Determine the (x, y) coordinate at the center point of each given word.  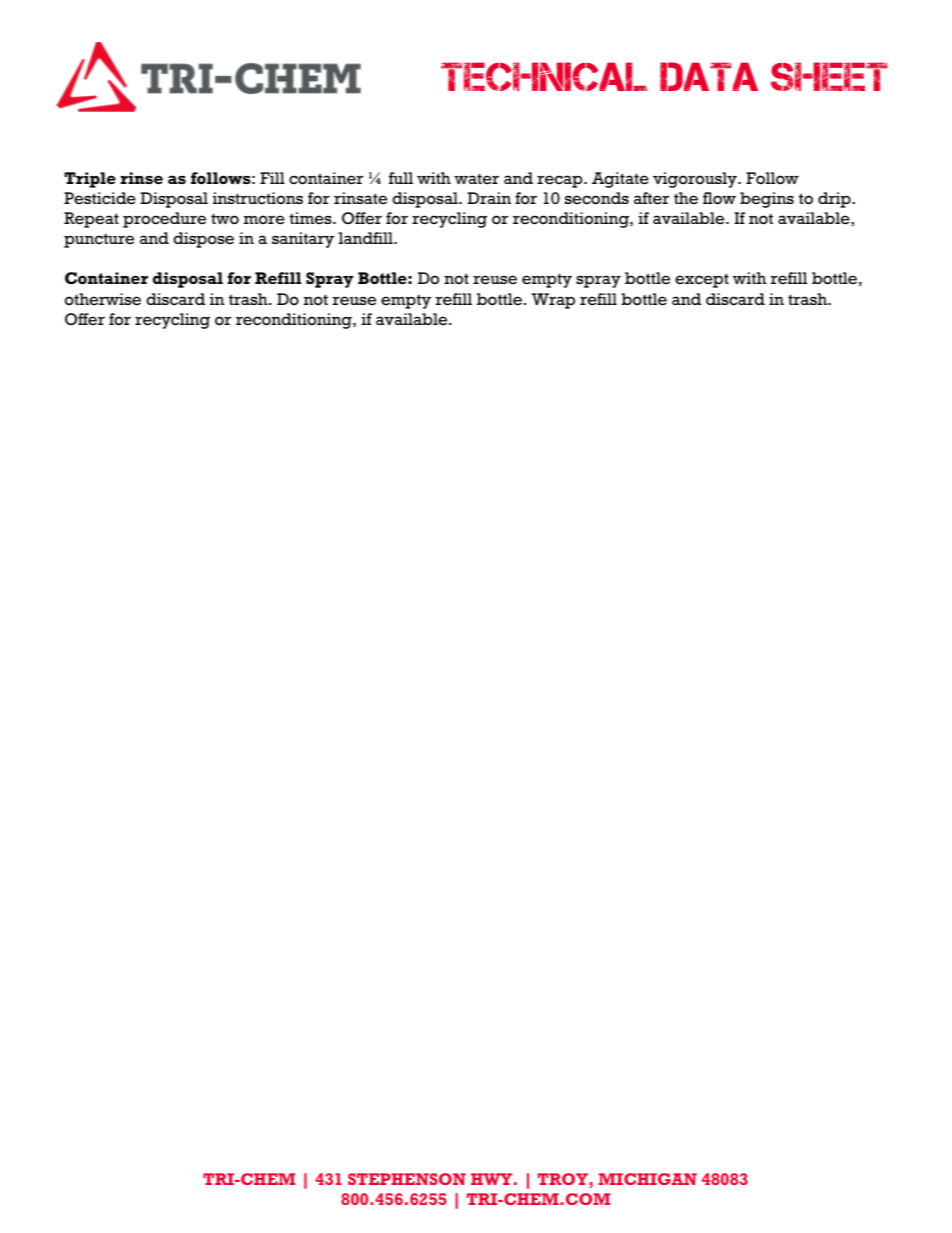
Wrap (553, 301)
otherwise (103, 299)
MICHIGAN (648, 1179)
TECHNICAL (544, 76)
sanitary (303, 240)
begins (767, 200)
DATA (709, 76)
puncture (99, 240)
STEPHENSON (407, 1179)
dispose (203, 240)
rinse (141, 178)
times (311, 218)
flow (719, 198)
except (702, 280)
